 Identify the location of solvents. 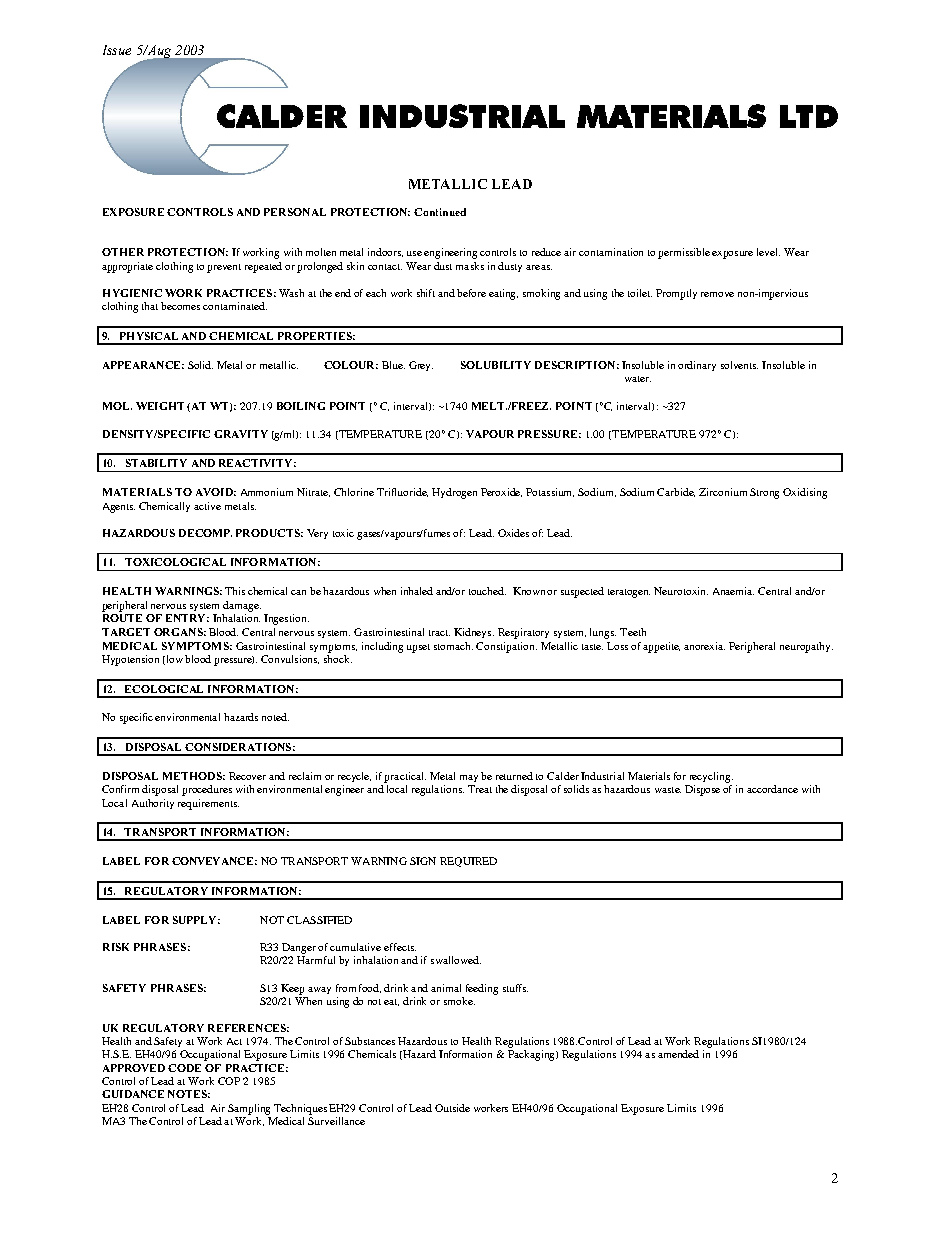
(739, 365).
